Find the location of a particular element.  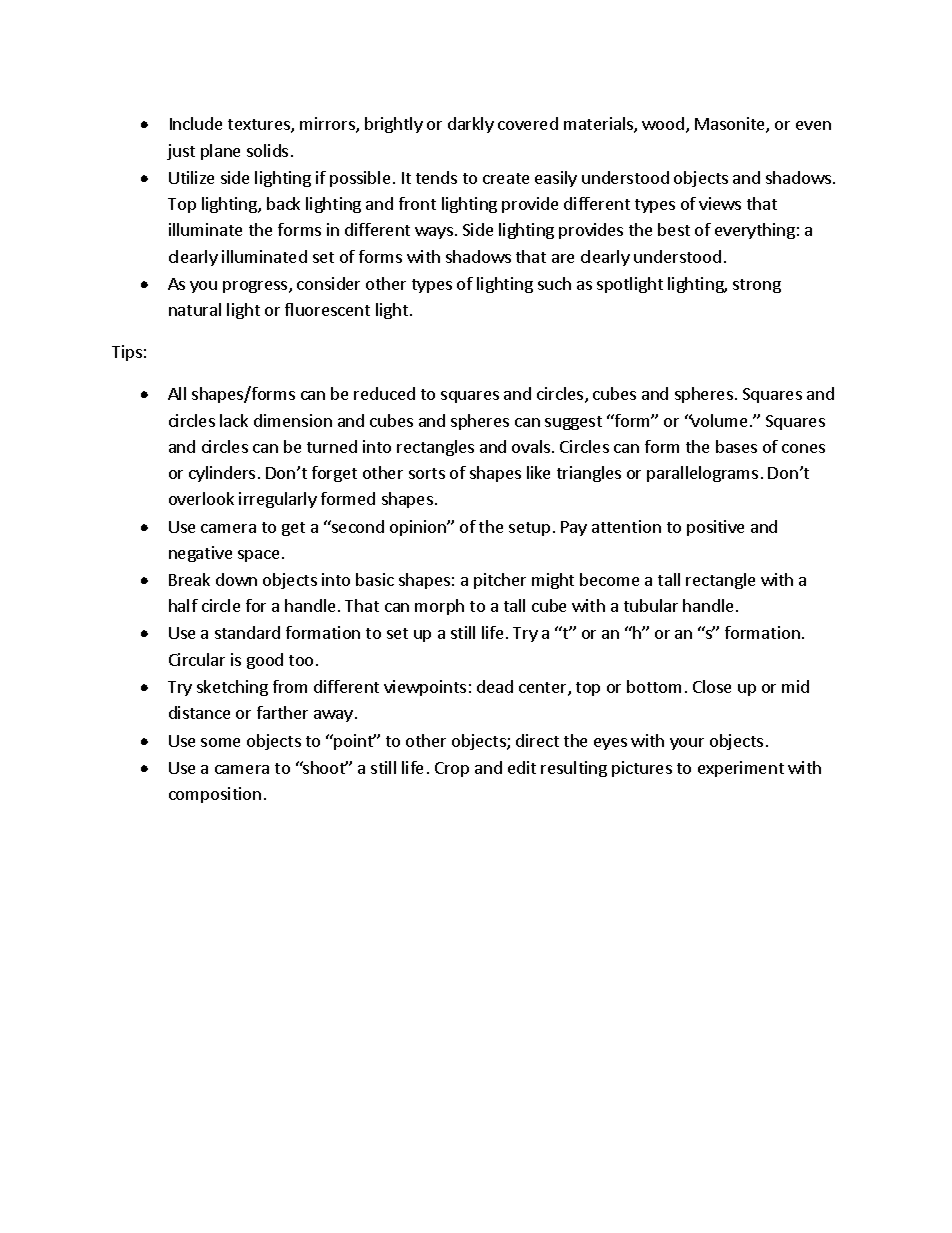

overlook is located at coordinates (201, 498).
